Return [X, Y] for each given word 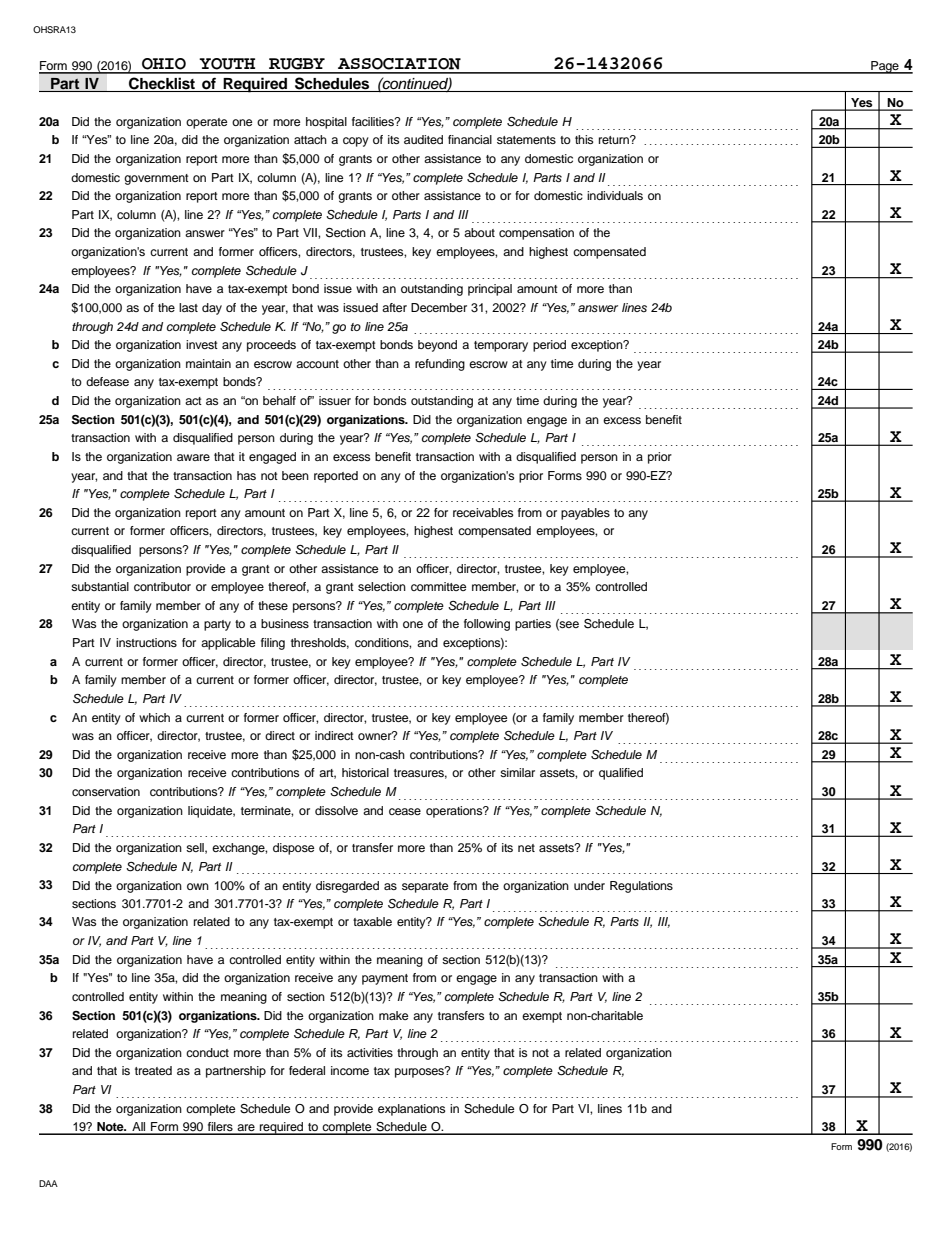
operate [206, 123]
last [188, 307]
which [154, 717]
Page [885, 67]
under [589, 885]
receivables [483, 512]
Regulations [641, 887]
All [139, 1128]
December [439, 307]
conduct [207, 1052]
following [487, 625]
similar [517, 772]
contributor [162, 586]
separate [425, 887]
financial [470, 139]
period [549, 346]
